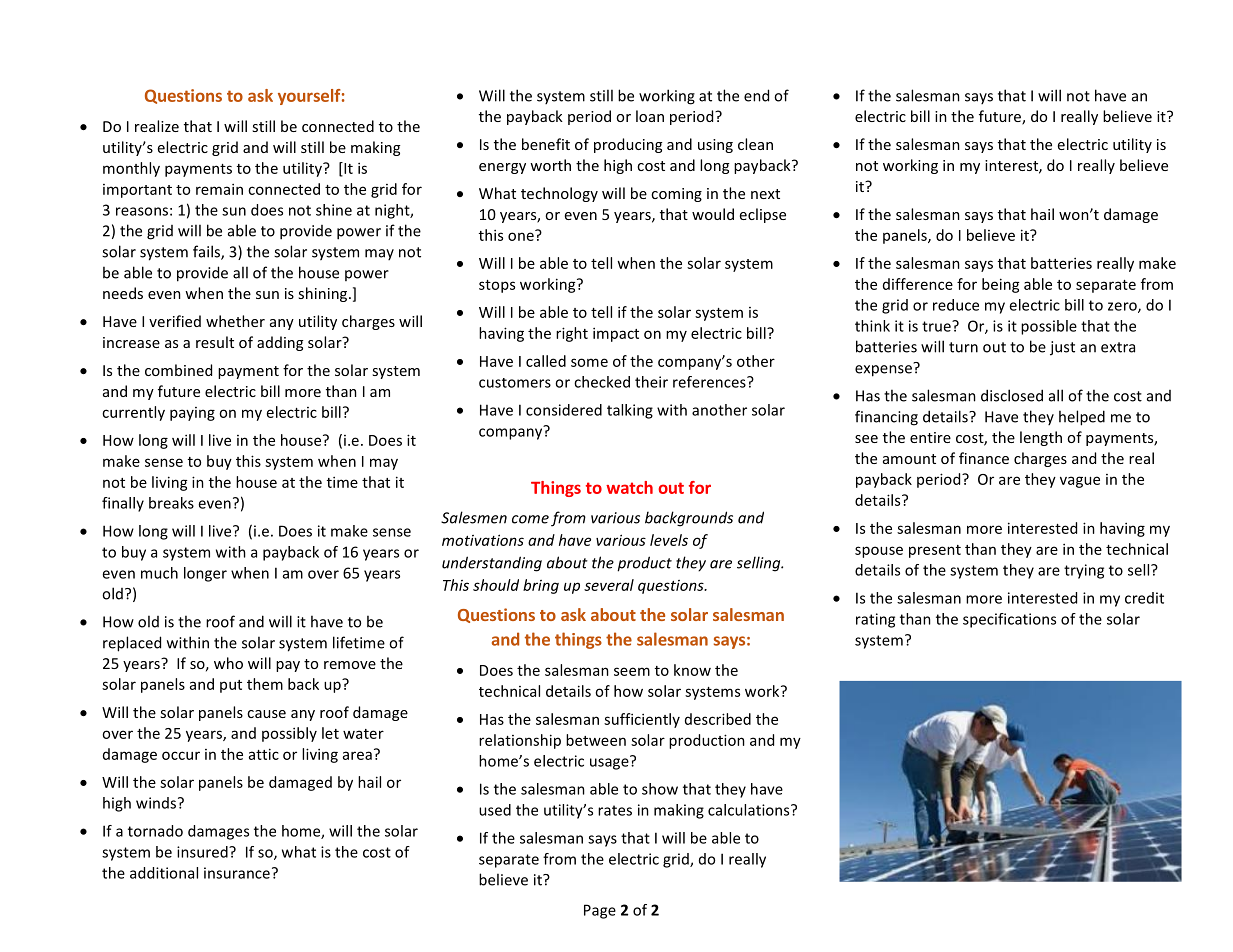  Describe the element at coordinates (228, 663) in the screenshot. I see `who` at that location.
